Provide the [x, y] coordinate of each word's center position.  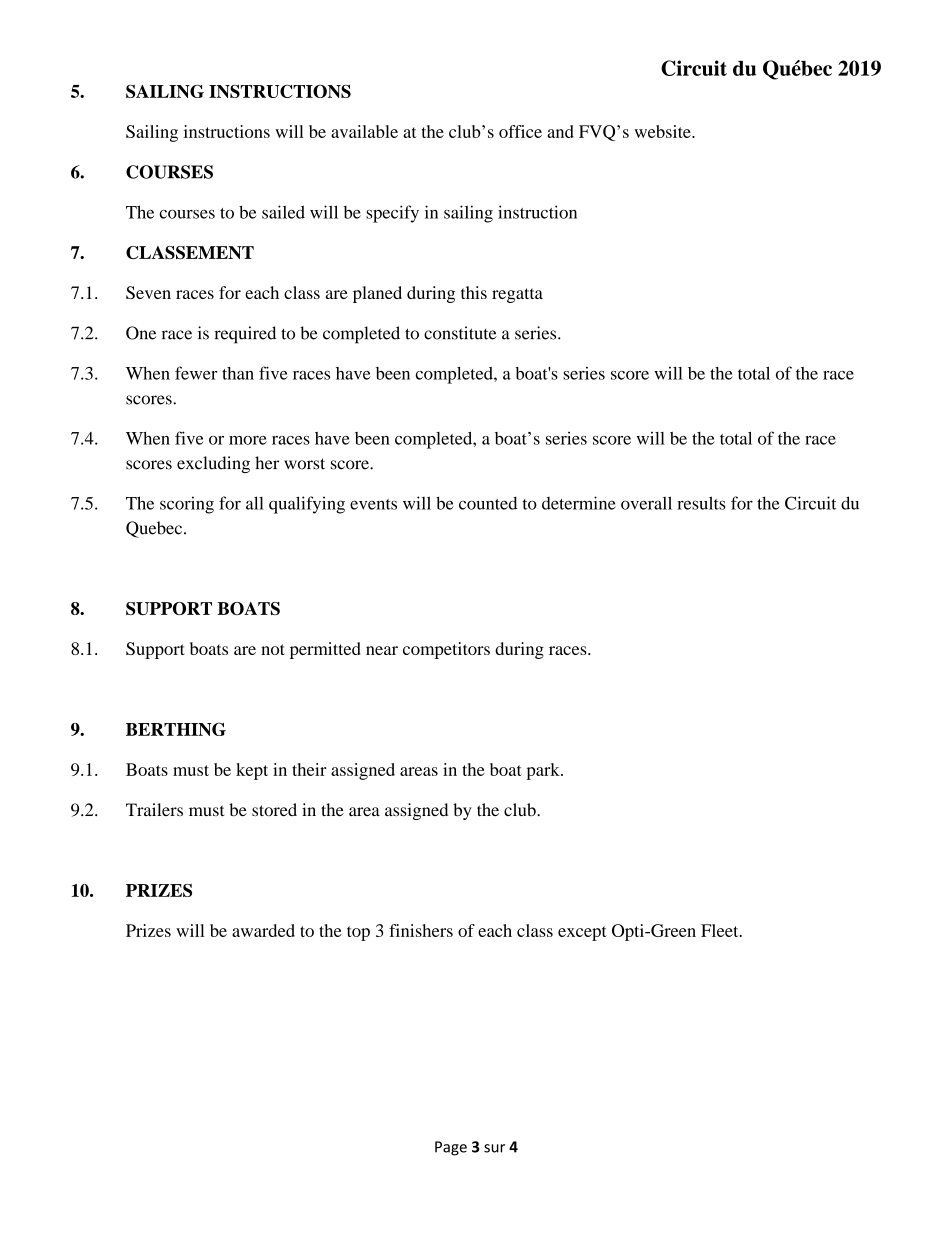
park [544, 771]
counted [488, 503]
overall [646, 503]
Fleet [721, 930]
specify [392, 214]
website [663, 131]
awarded [263, 930]
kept [252, 771]
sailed [283, 212]
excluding [213, 464]
